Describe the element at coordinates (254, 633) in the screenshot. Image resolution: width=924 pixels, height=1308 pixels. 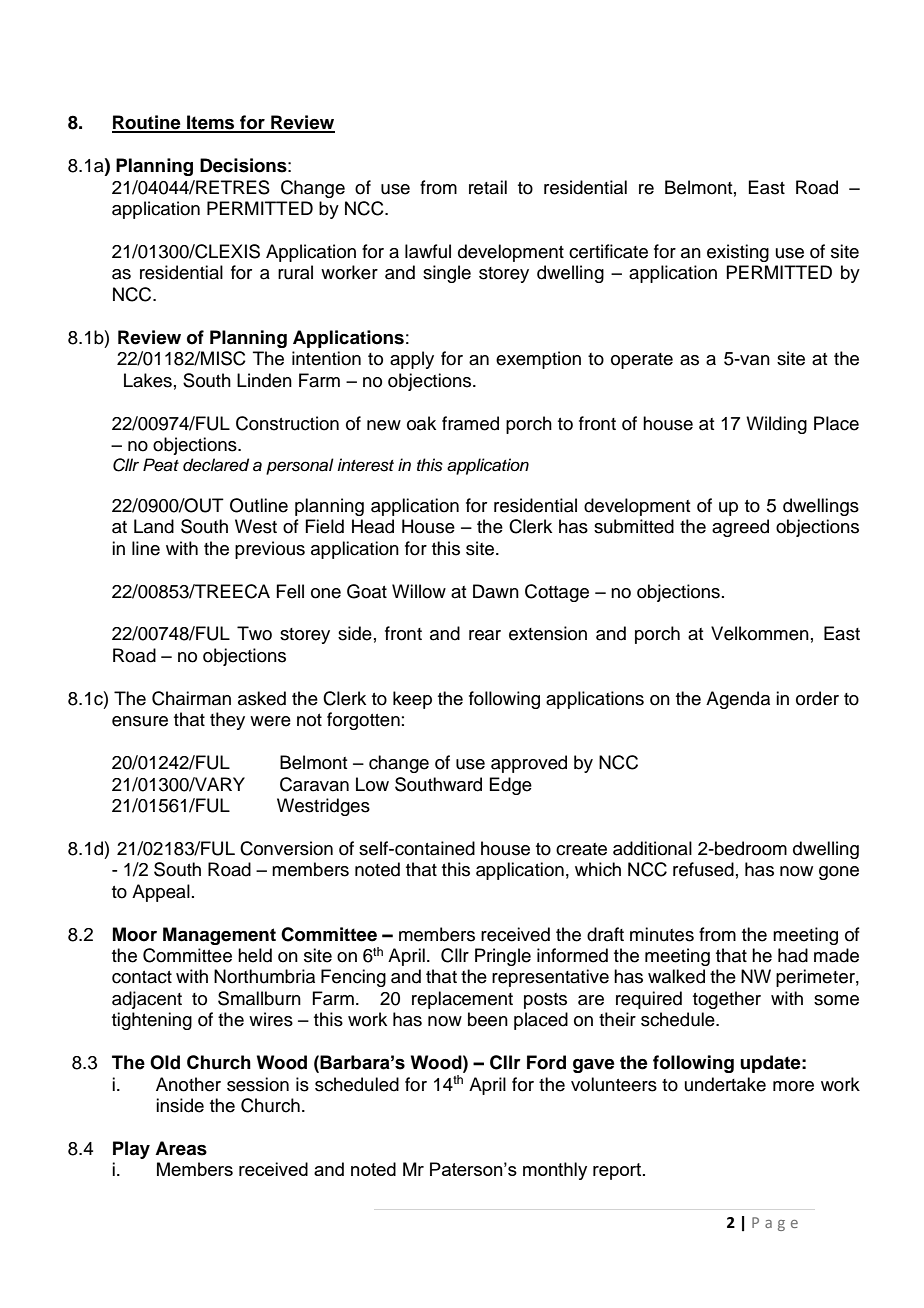
I see `Two` at that location.
